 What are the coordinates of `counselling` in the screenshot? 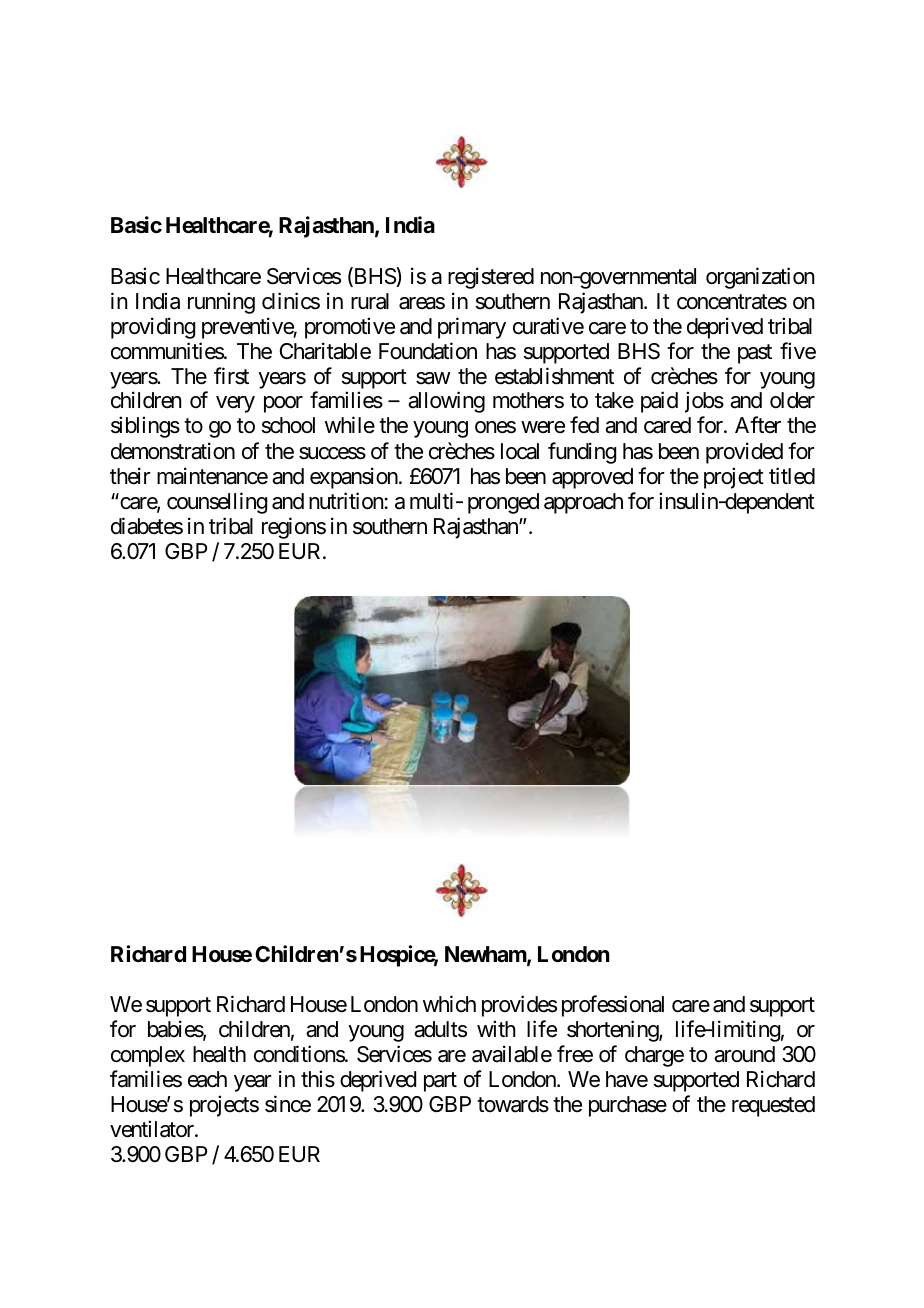 It's located at (217, 503).
